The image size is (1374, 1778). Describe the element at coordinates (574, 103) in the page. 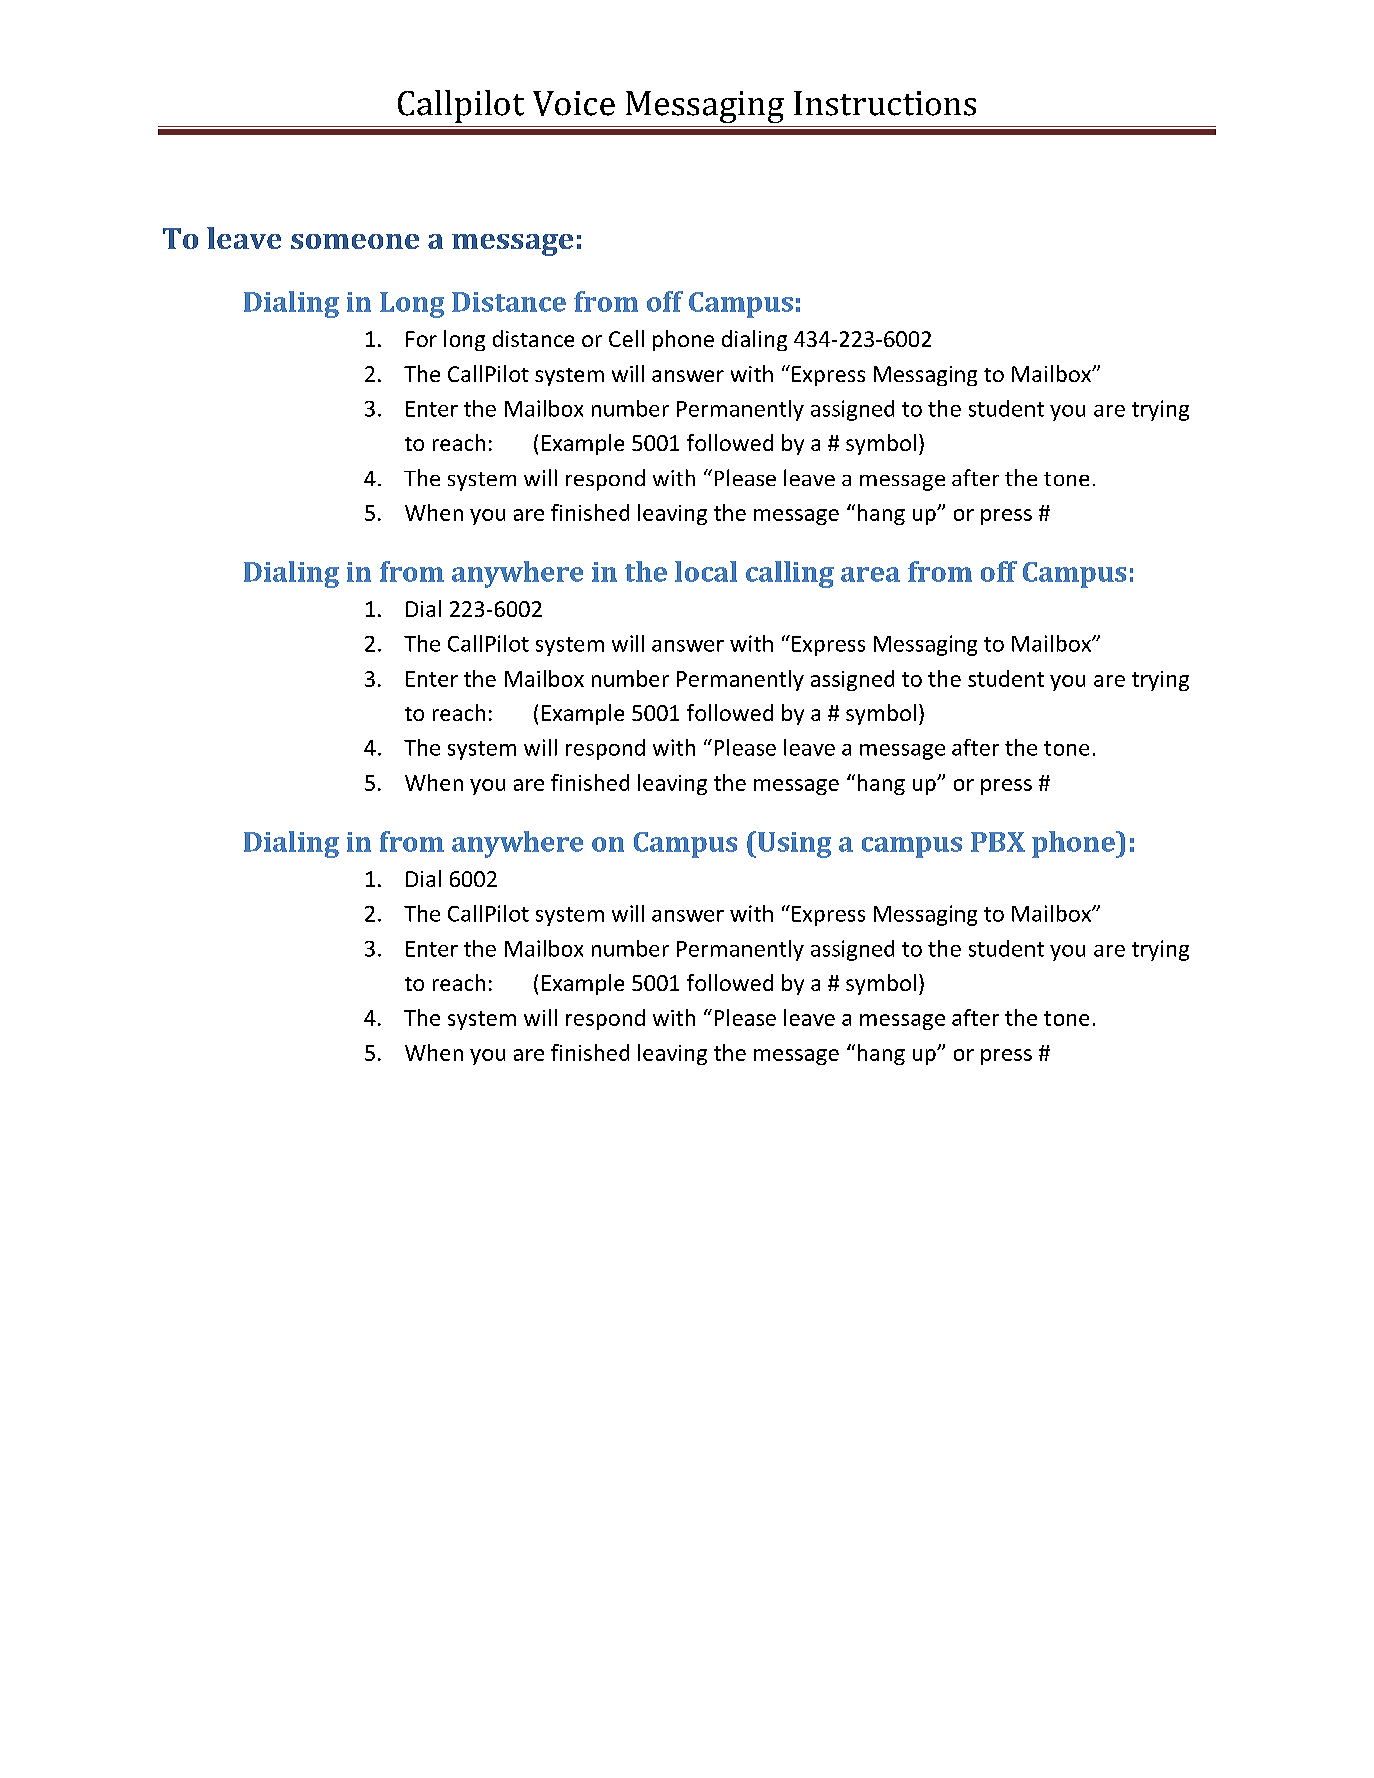

I see `Voice` at that location.
